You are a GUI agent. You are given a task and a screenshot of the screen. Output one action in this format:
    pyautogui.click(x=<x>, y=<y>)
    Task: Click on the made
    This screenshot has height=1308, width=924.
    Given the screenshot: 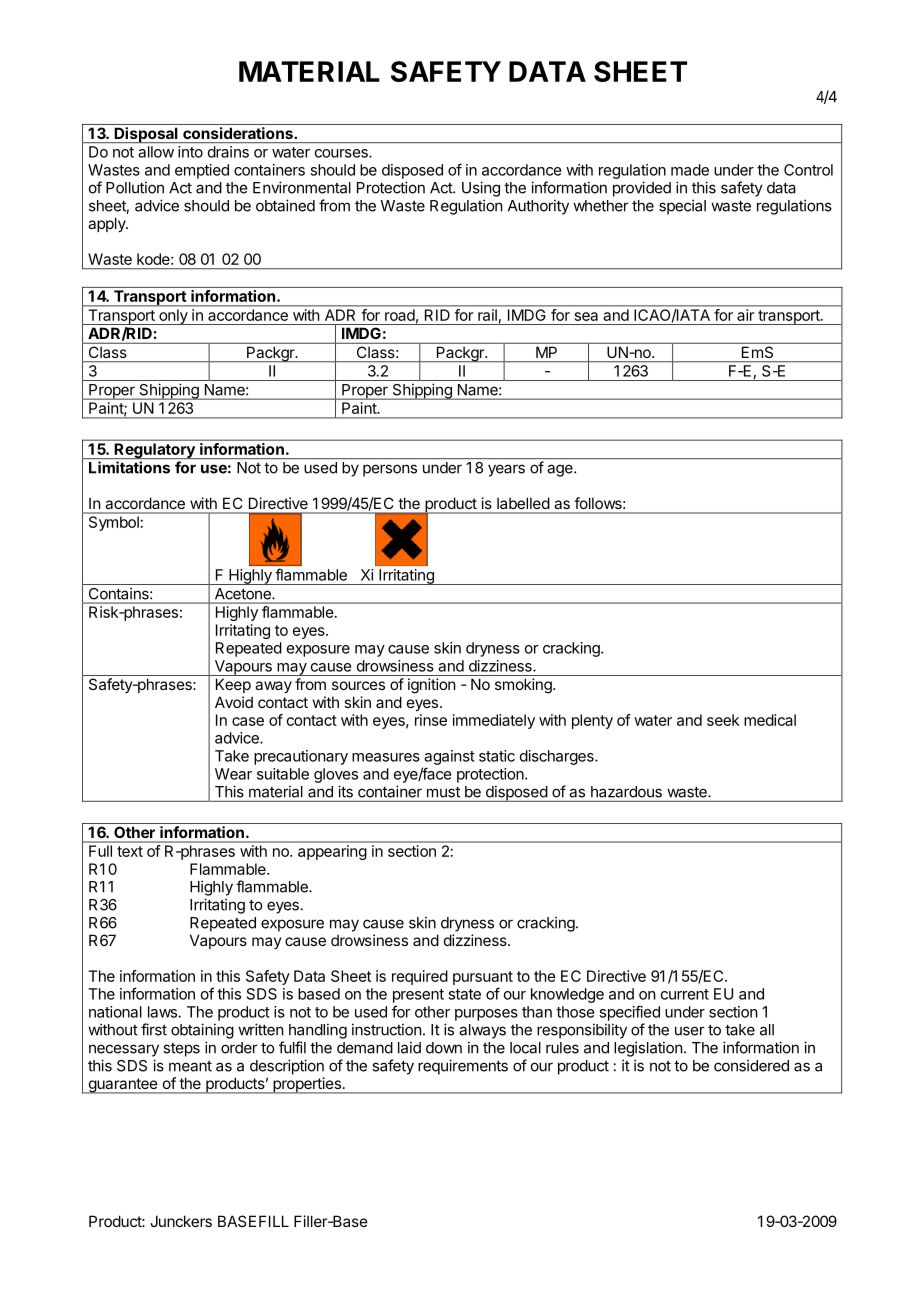 What is the action you would take?
    pyautogui.click(x=690, y=170)
